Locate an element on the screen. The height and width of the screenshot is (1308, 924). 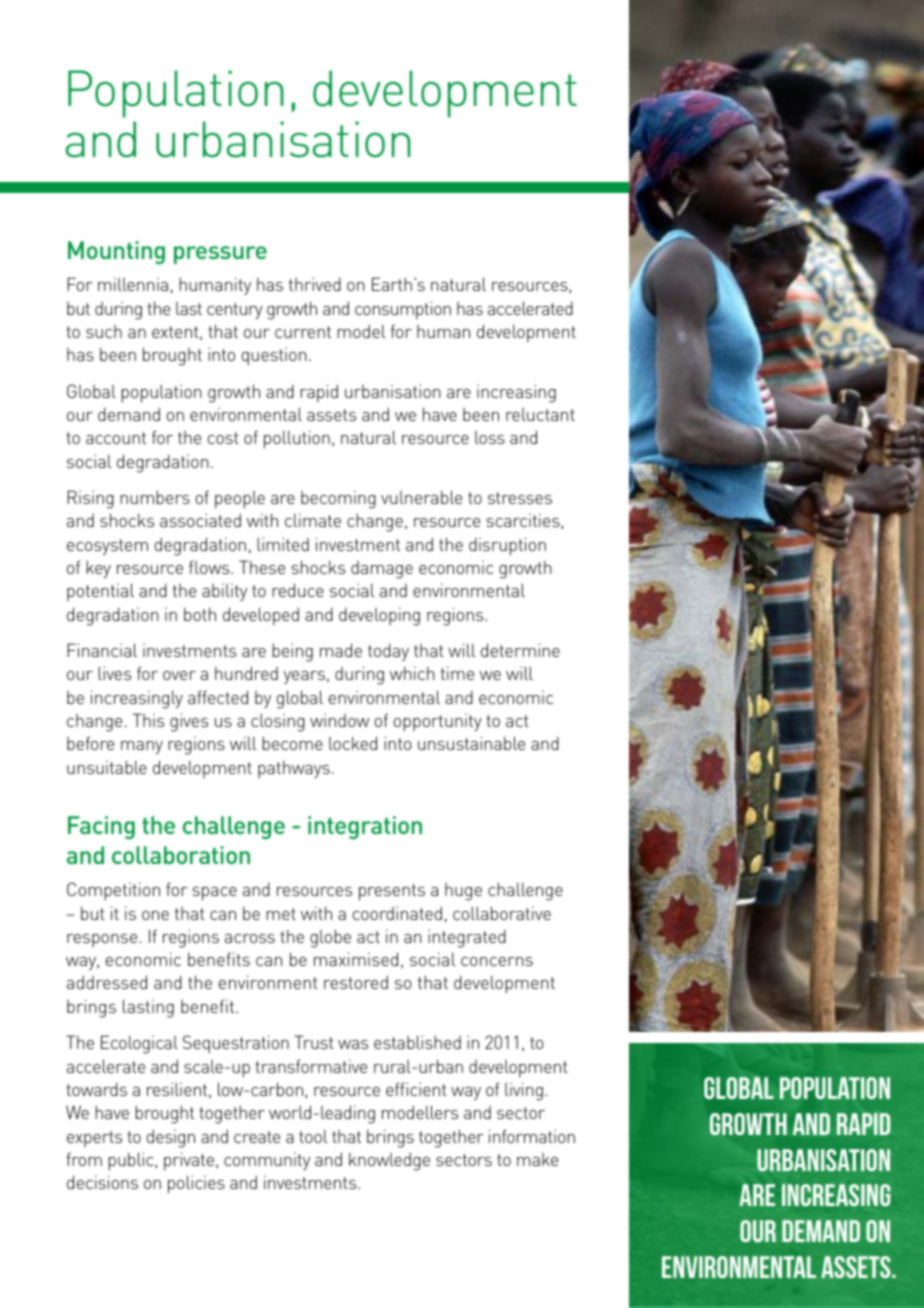
thrived is located at coordinates (315, 284).
